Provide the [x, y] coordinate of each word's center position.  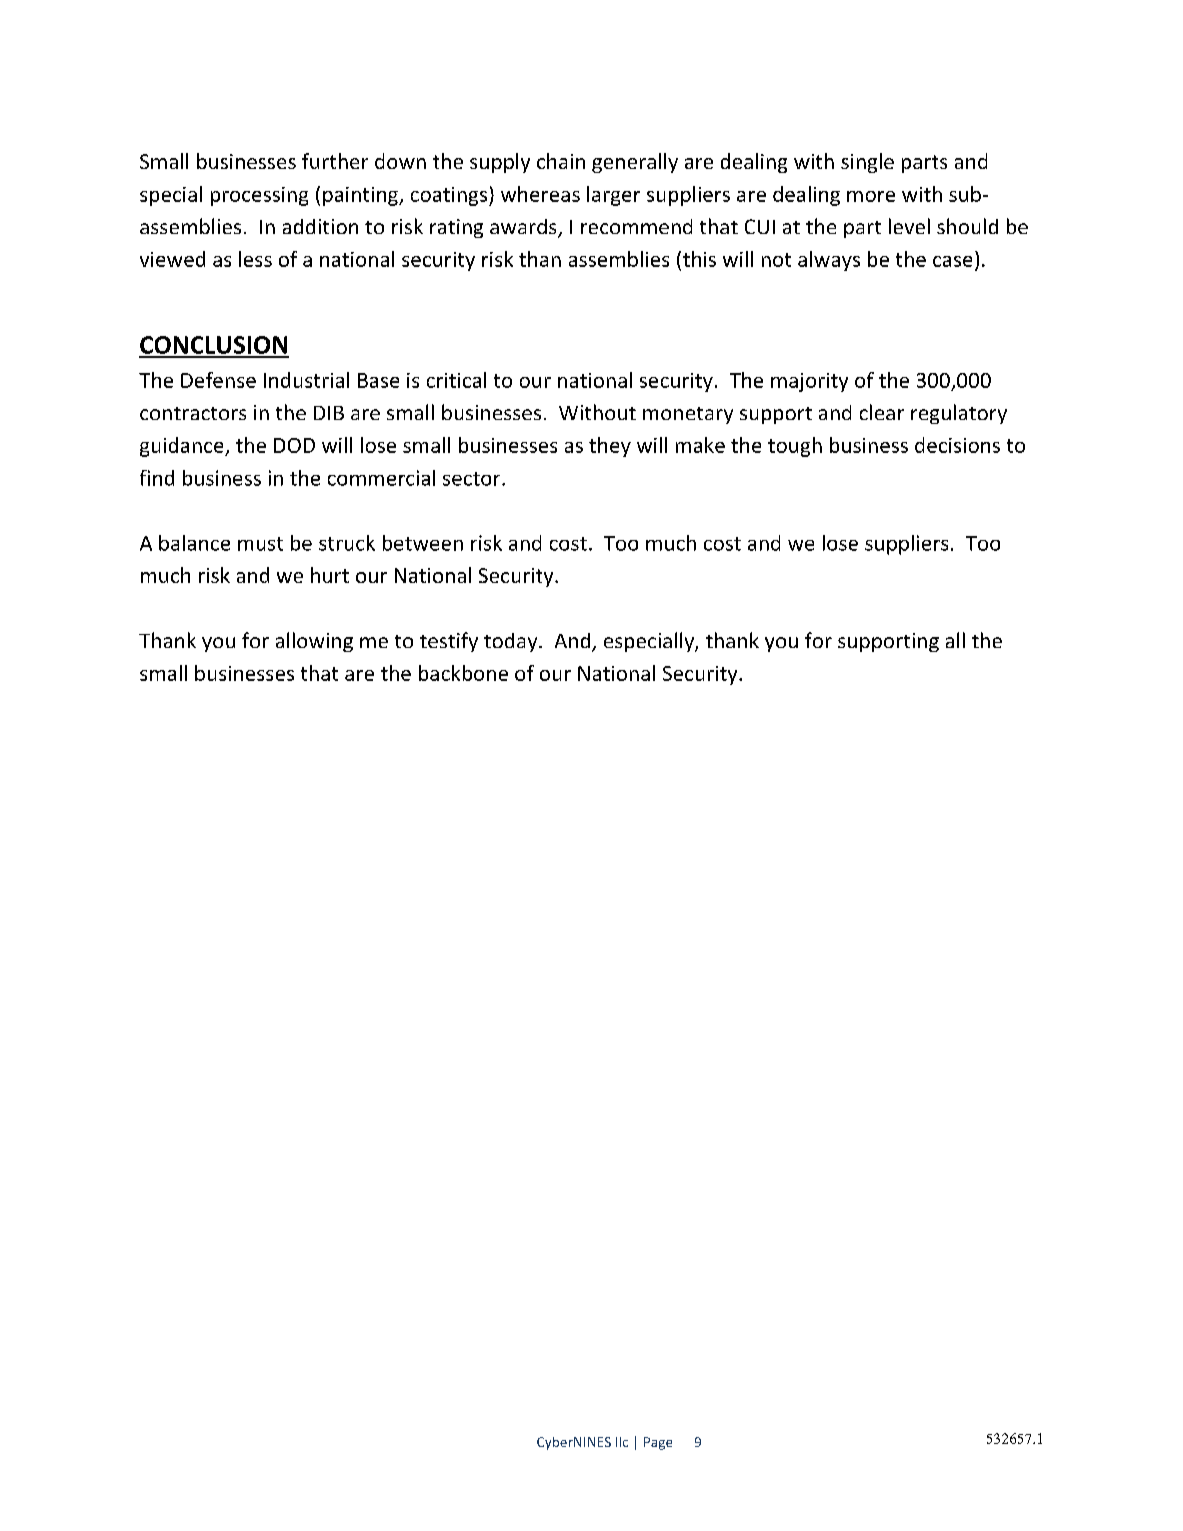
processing [259, 196]
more [871, 196]
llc [622, 1442]
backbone [463, 673]
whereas [540, 194]
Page [658, 1443]
